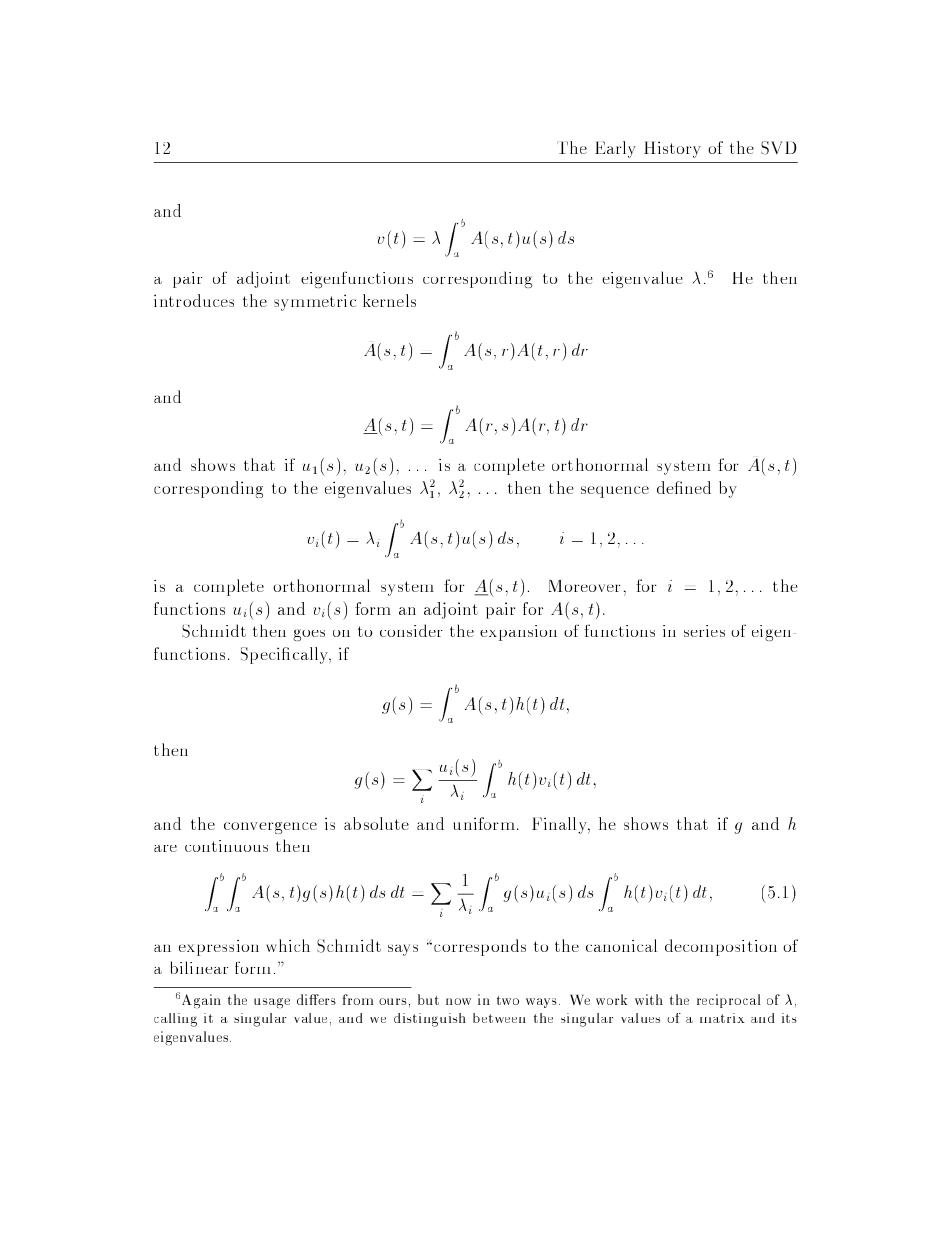  I want to click on convergence, so click(270, 828).
